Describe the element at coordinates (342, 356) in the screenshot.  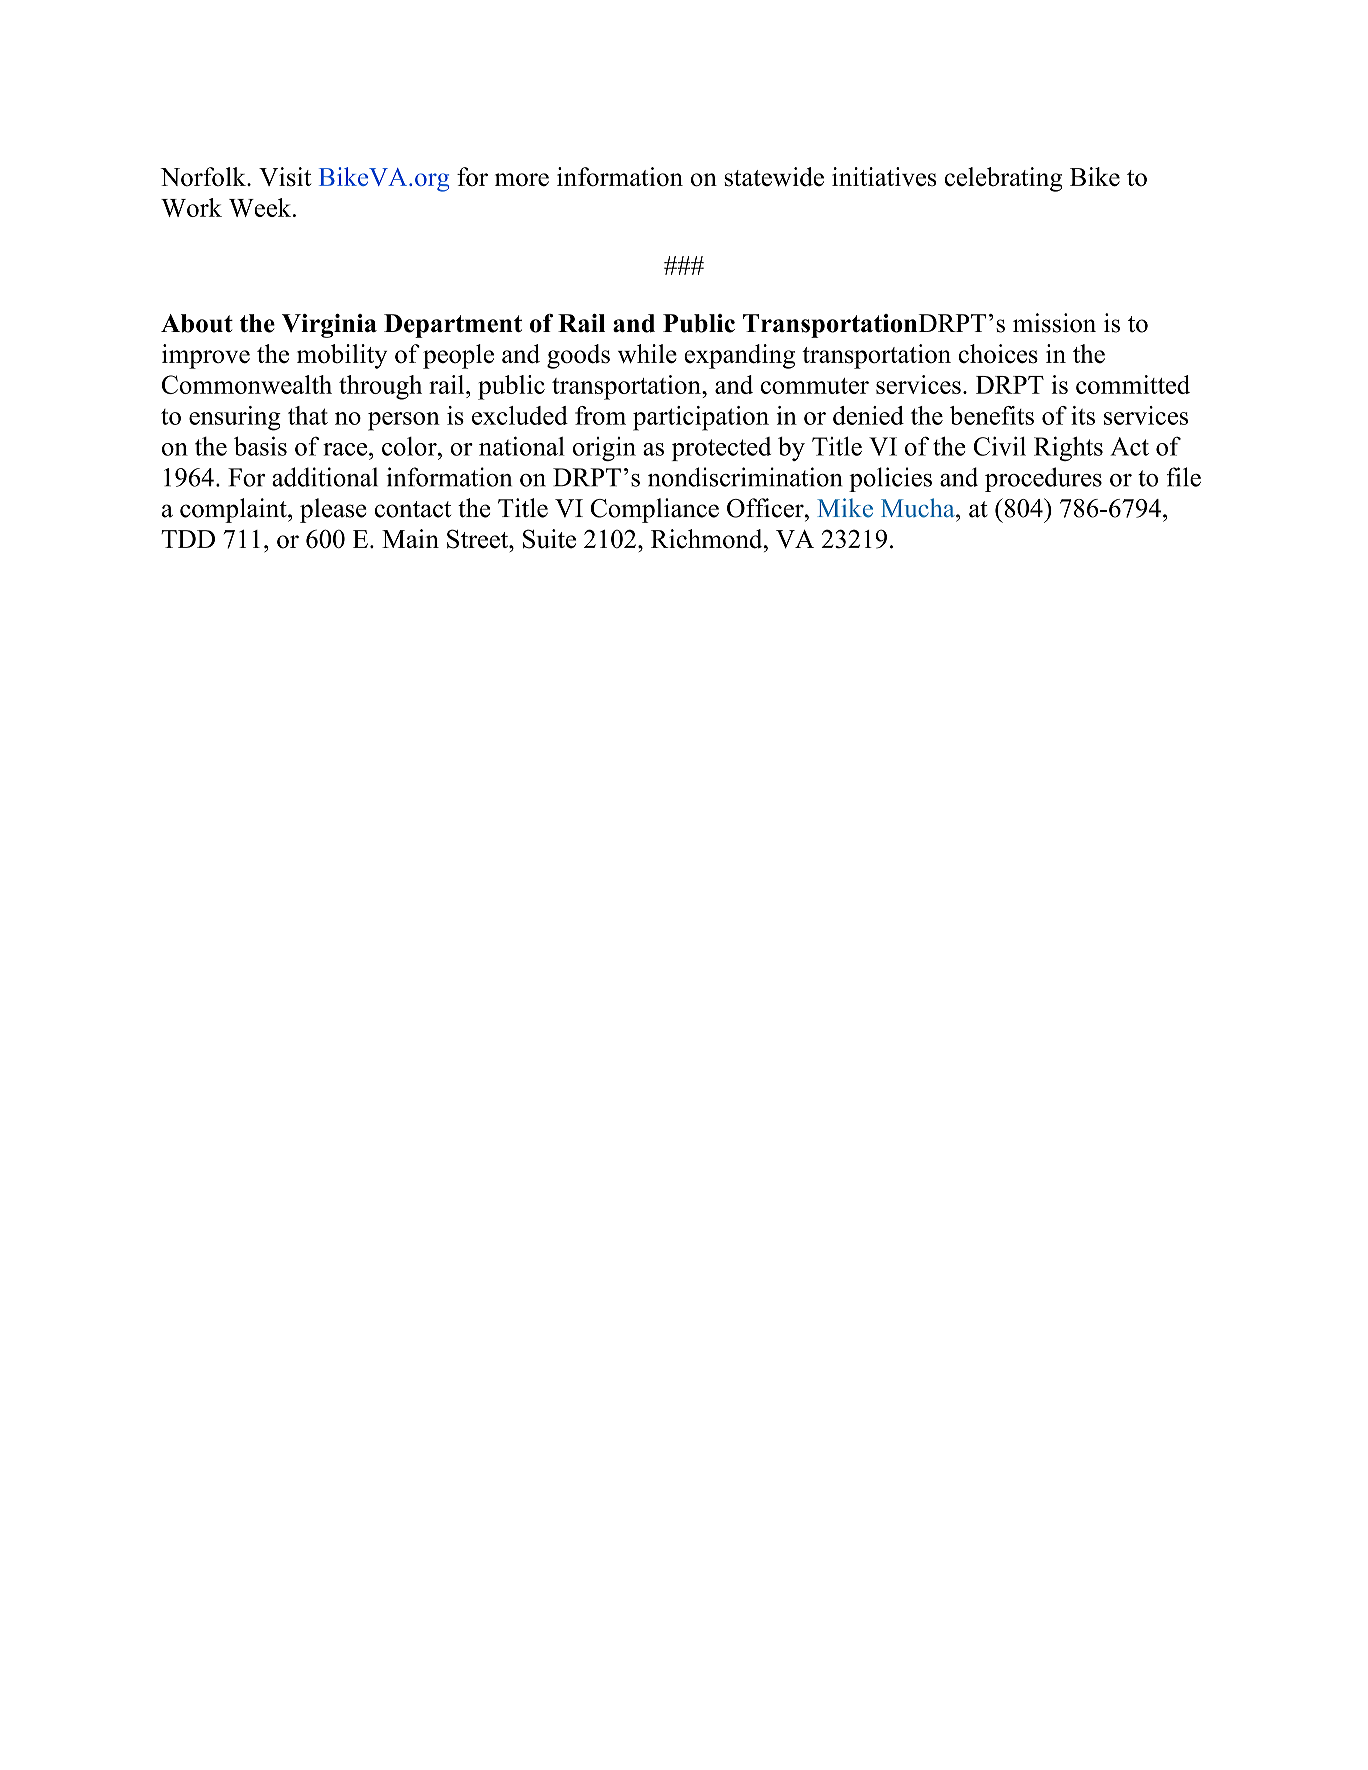
I see `mobility` at that location.
